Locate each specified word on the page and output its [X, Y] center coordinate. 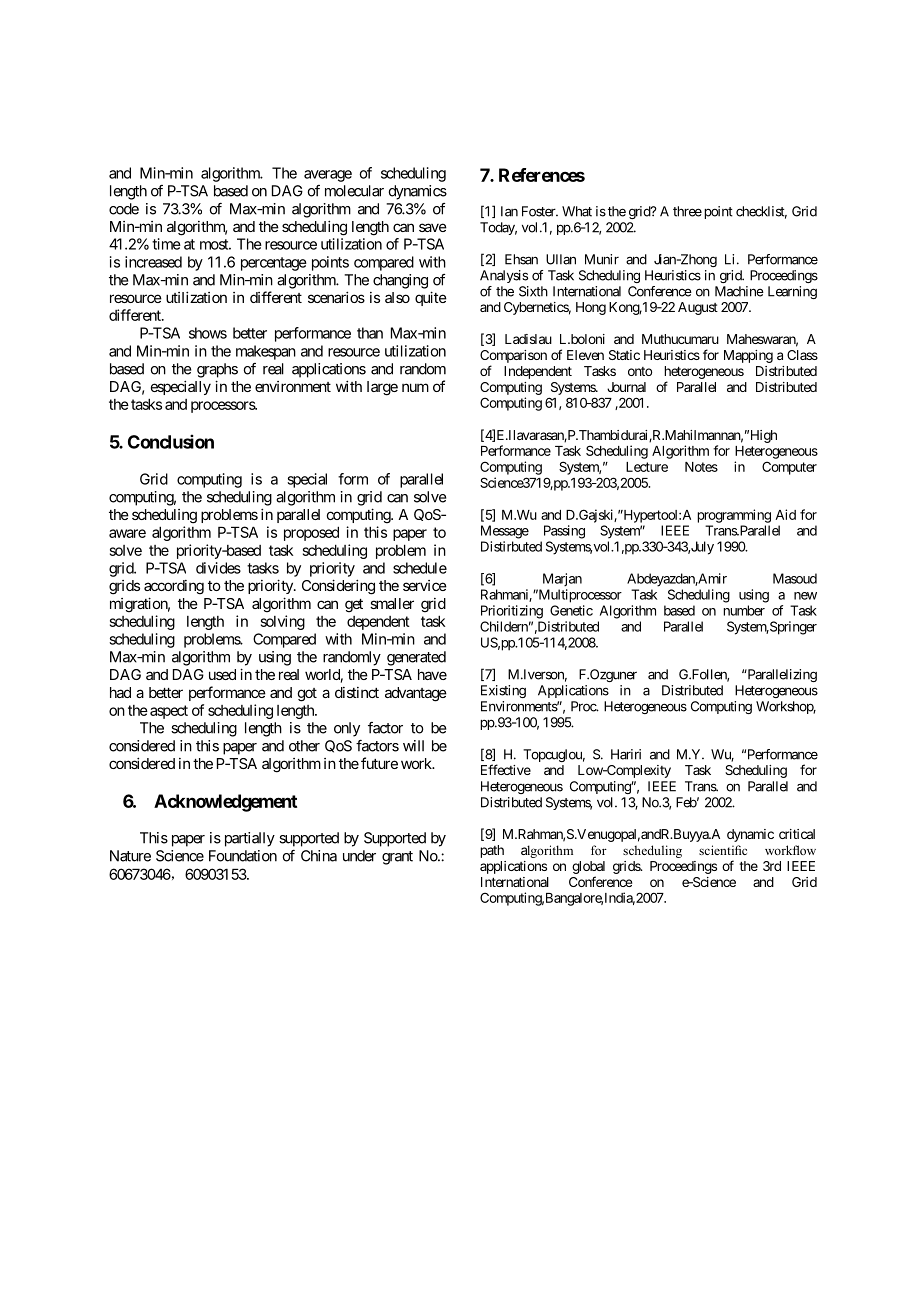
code [124, 209]
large [382, 388]
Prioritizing [512, 612]
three [687, 211]
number [744, 610]
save [433, 227]
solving [283, 622]
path [492, 851]
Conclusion [171, 441]
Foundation [243, 856]
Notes [701, 467]
